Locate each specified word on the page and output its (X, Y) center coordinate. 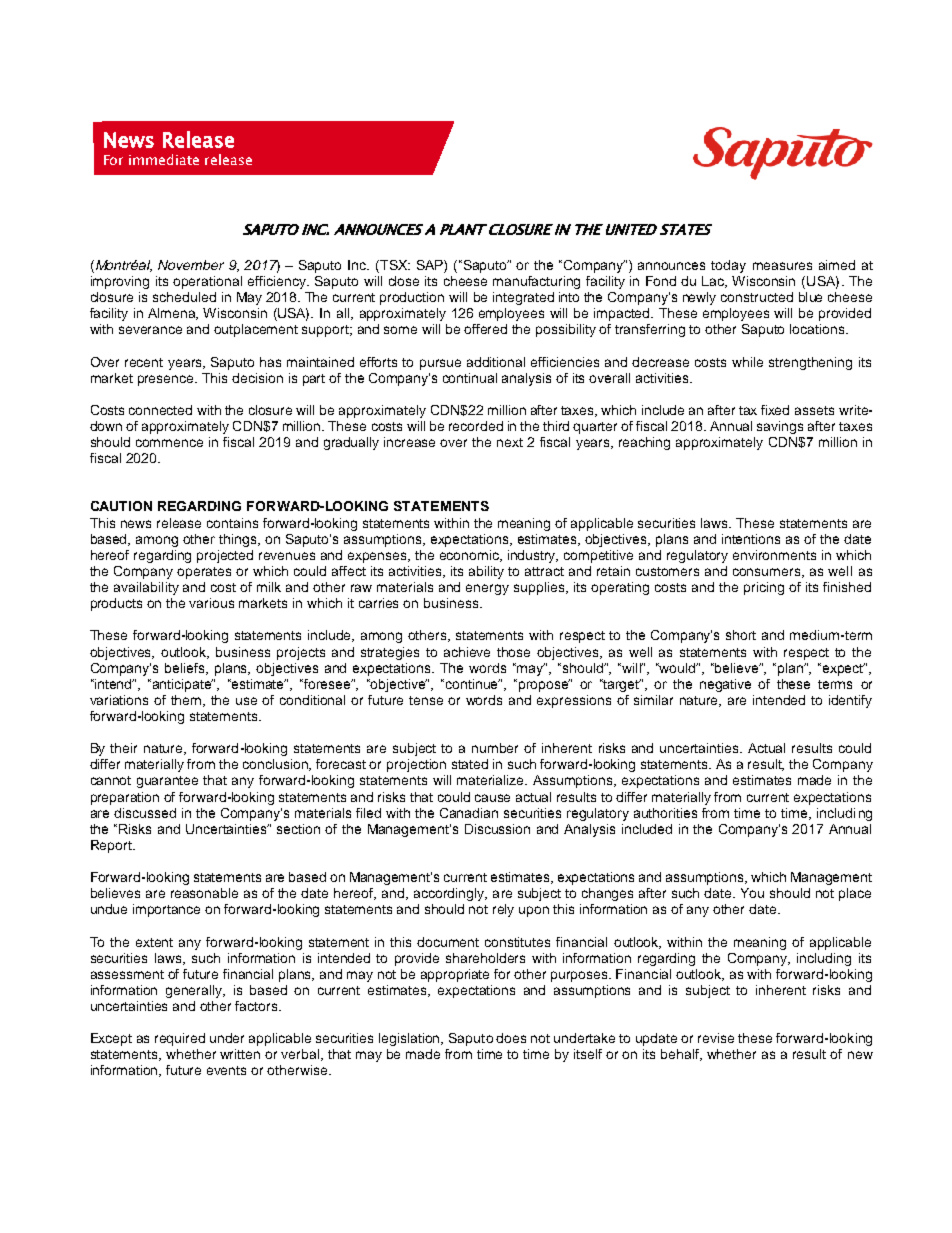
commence (169, 443)
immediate (164, 159)
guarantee (167, 782)
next (510, 442)
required (180, 1039)
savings (780, 427)
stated (470, 764)
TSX (394, 265)
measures (782, 266)
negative (725, 685)
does (511, 1038)
